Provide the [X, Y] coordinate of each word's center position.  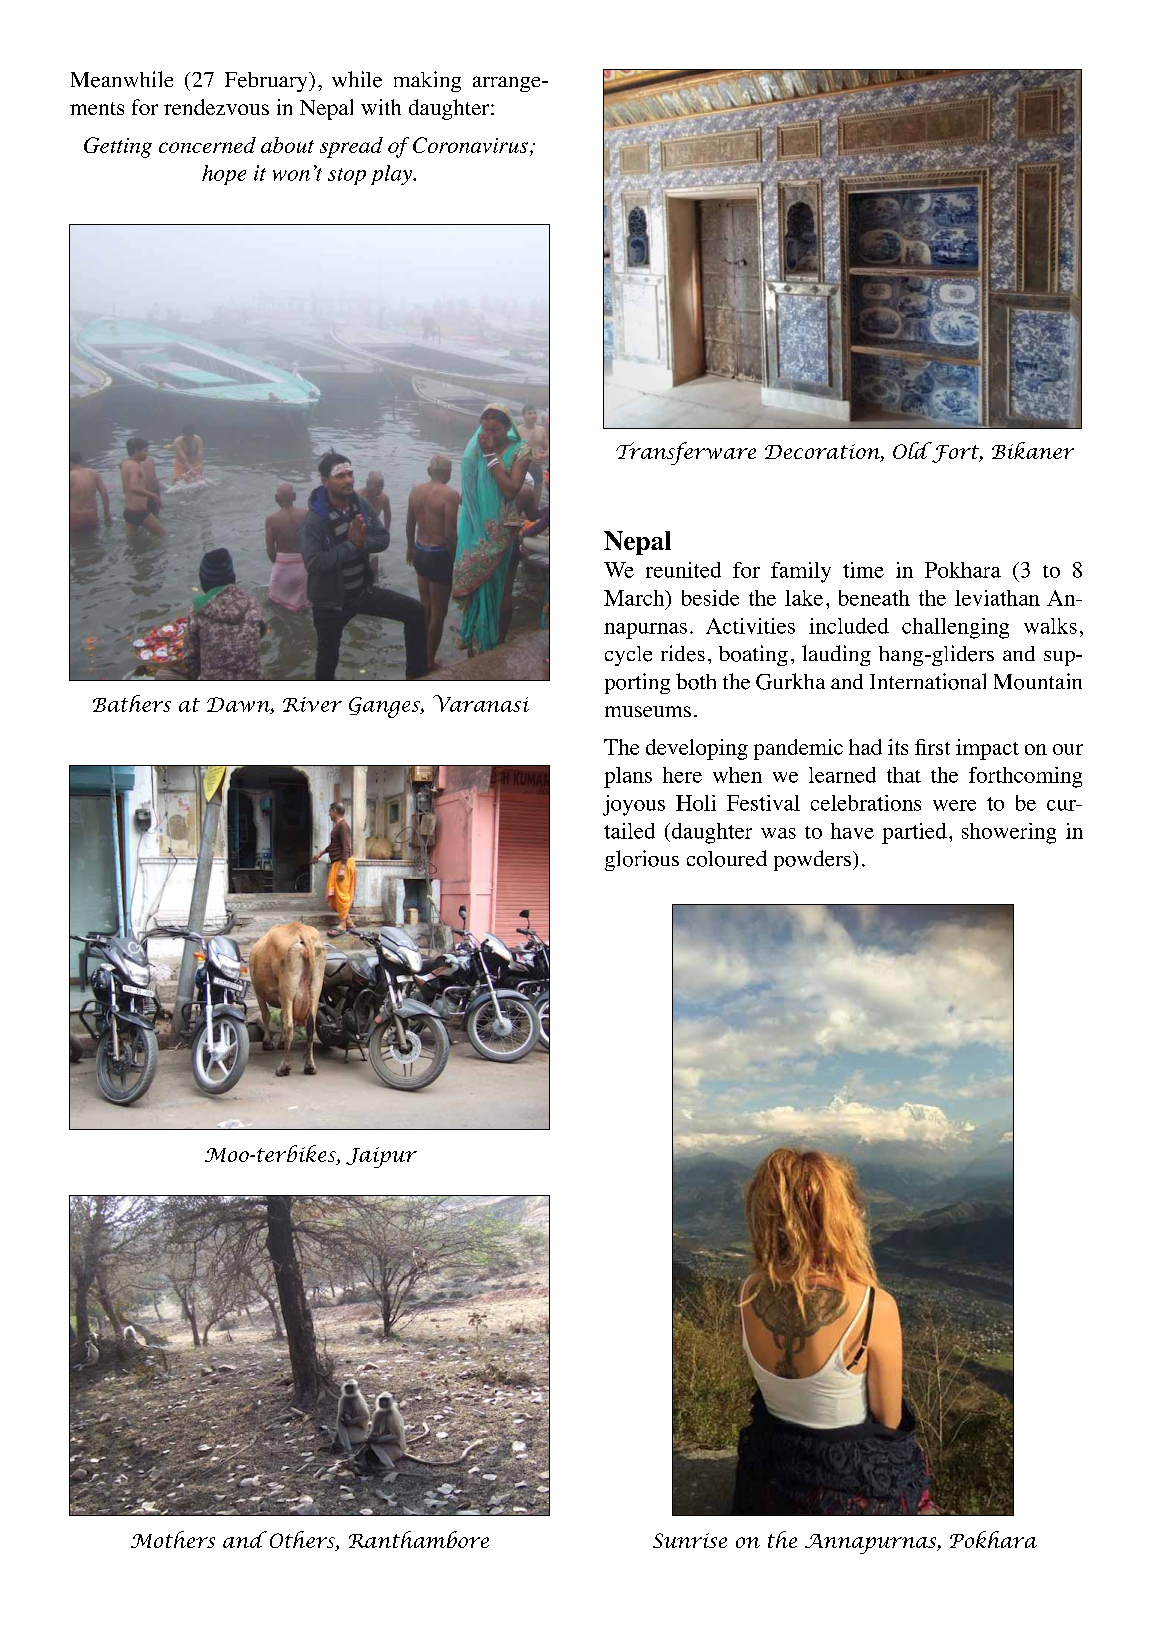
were [954, 805]
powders [812, 860]
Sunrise [690, 1540]
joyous [634, 805]
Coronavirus [470, 145]
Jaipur [381, 1157]
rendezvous [216, 107]
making [427, 81]
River [312, 704]
